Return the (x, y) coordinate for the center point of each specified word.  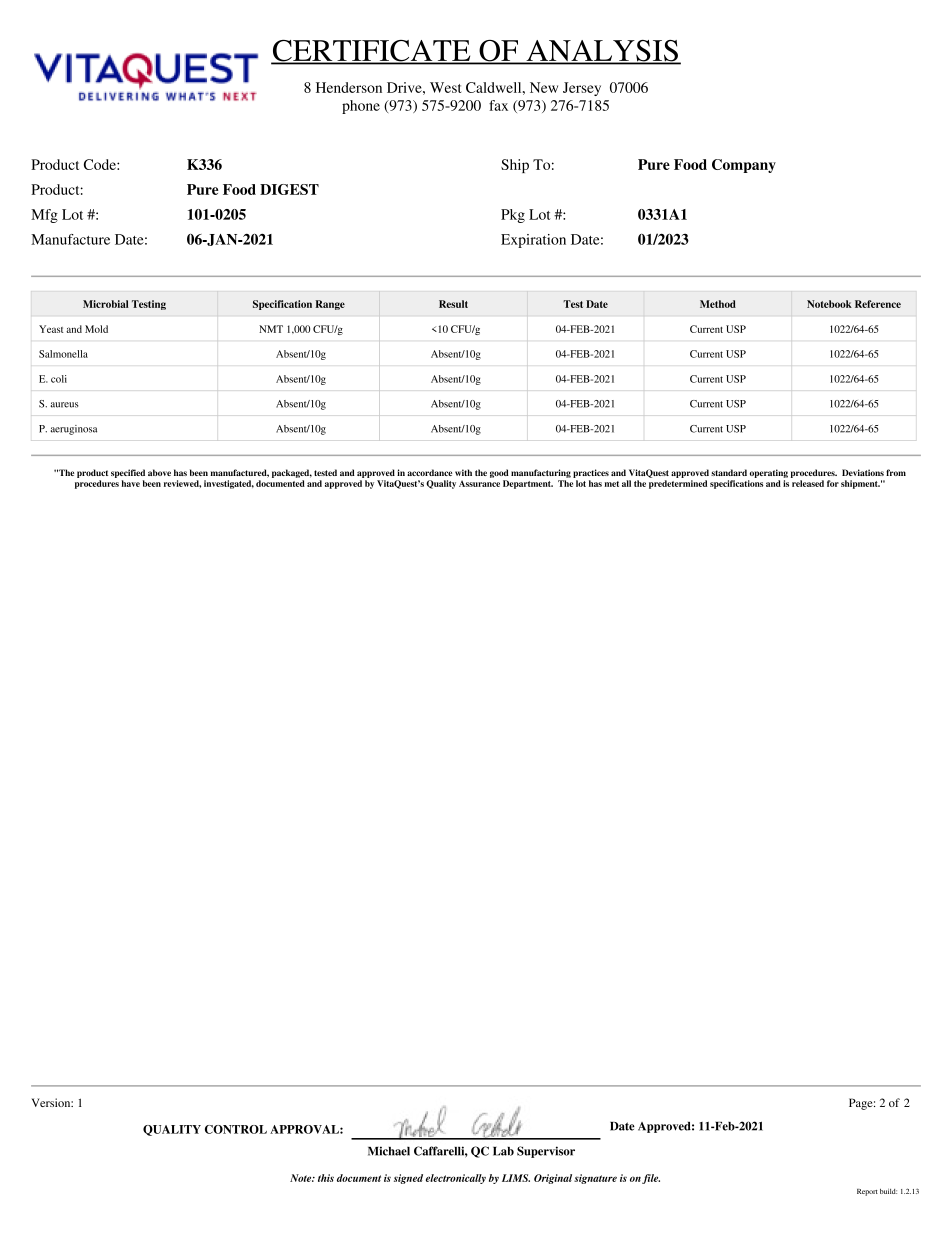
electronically (456, 1179)
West (445, 87)
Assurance (479, 483)
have (131, 483)
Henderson (349, 87)
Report (867, 1192)
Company (744, 166)
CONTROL (236, 1129)
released (808, 483)
